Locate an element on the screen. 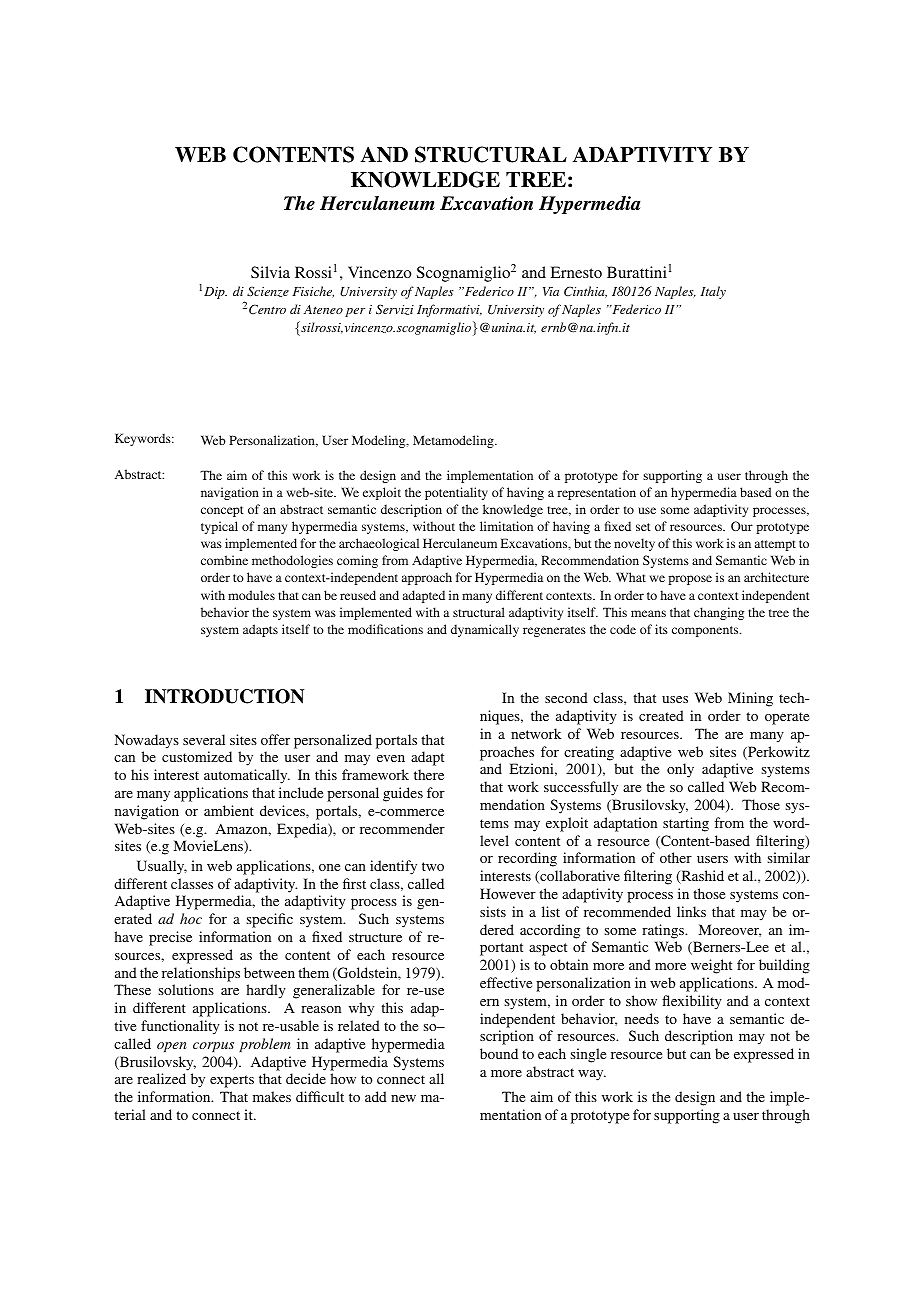 The image size is (924, 1308). Usually is located at coordinates (162, 867).
